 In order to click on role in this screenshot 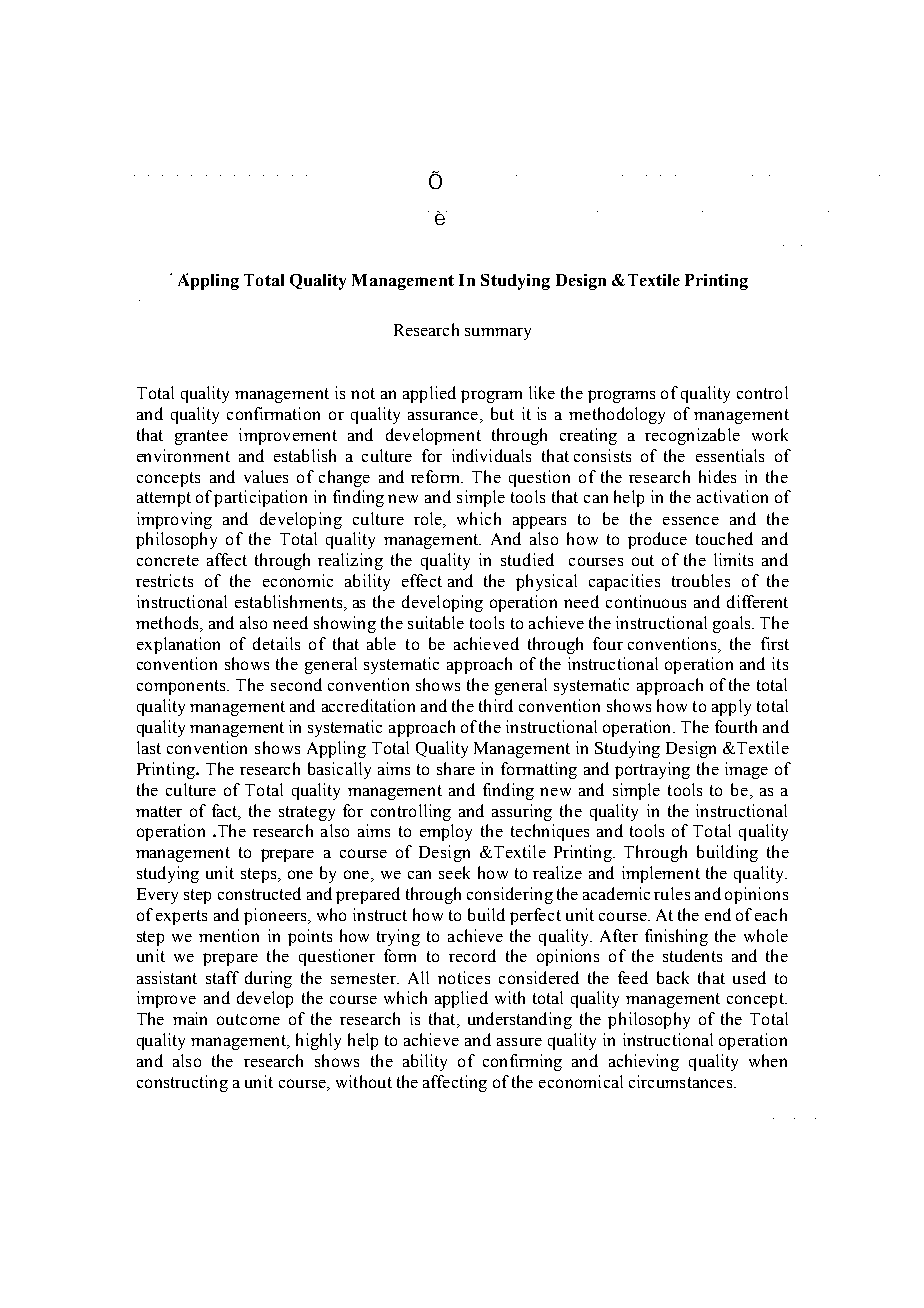, I will do `click(429, 518)`.
